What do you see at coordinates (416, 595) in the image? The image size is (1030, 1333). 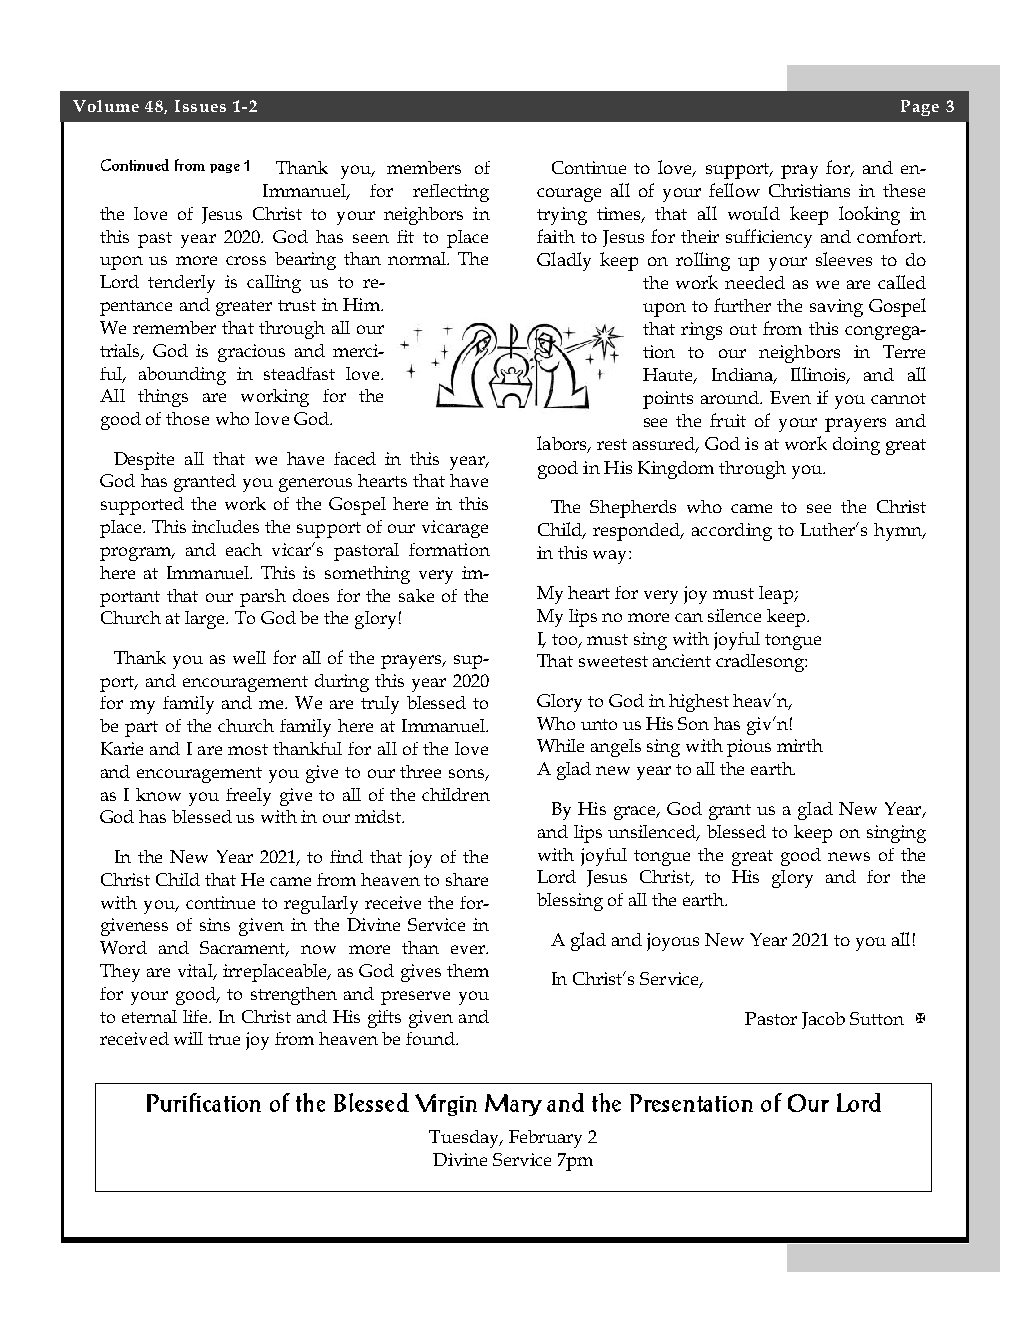 I see `sake` at bounding box center [416, 595].
